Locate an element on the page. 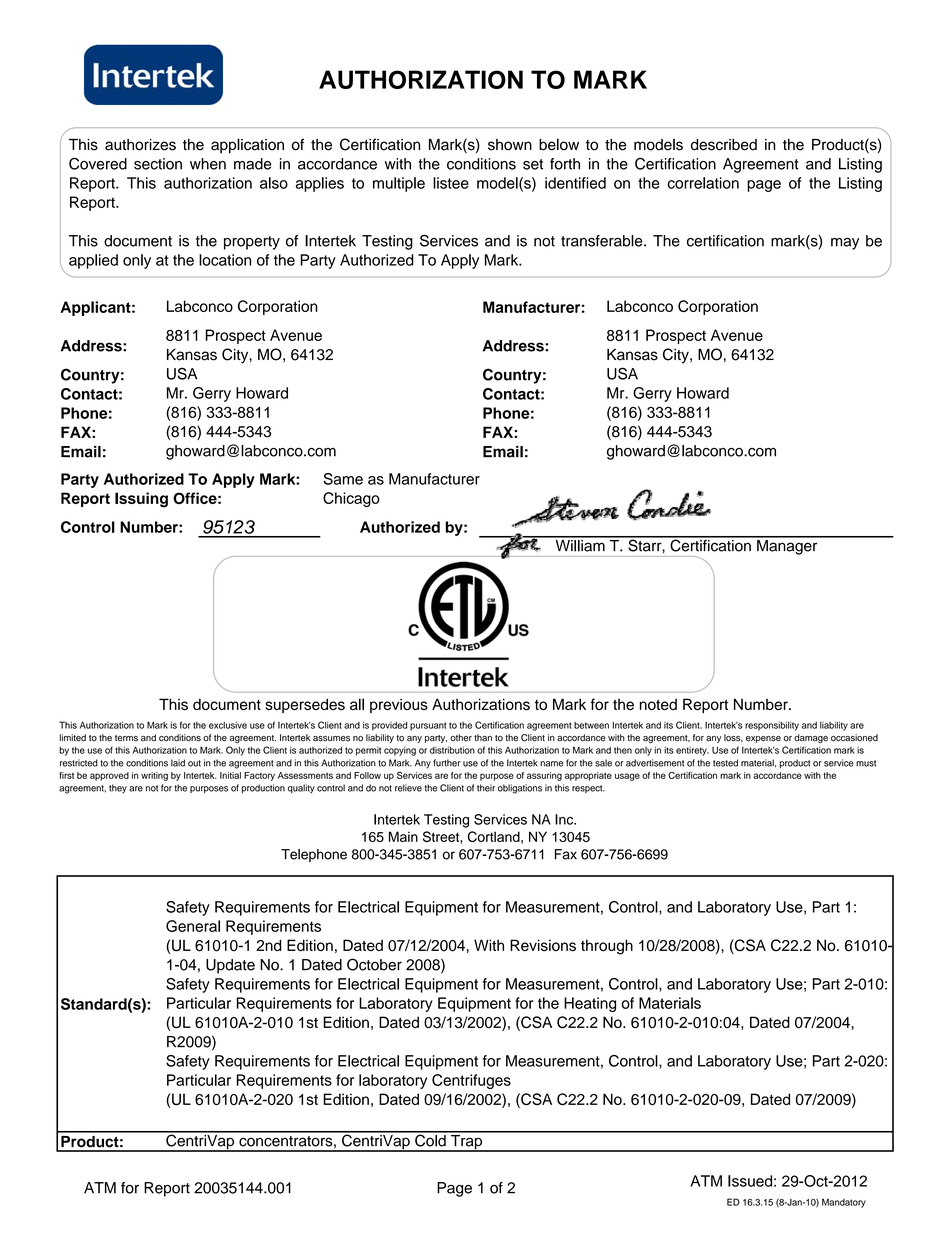 The width and height of the image is (952, 1233). section is located at coordinates (158, 164).
